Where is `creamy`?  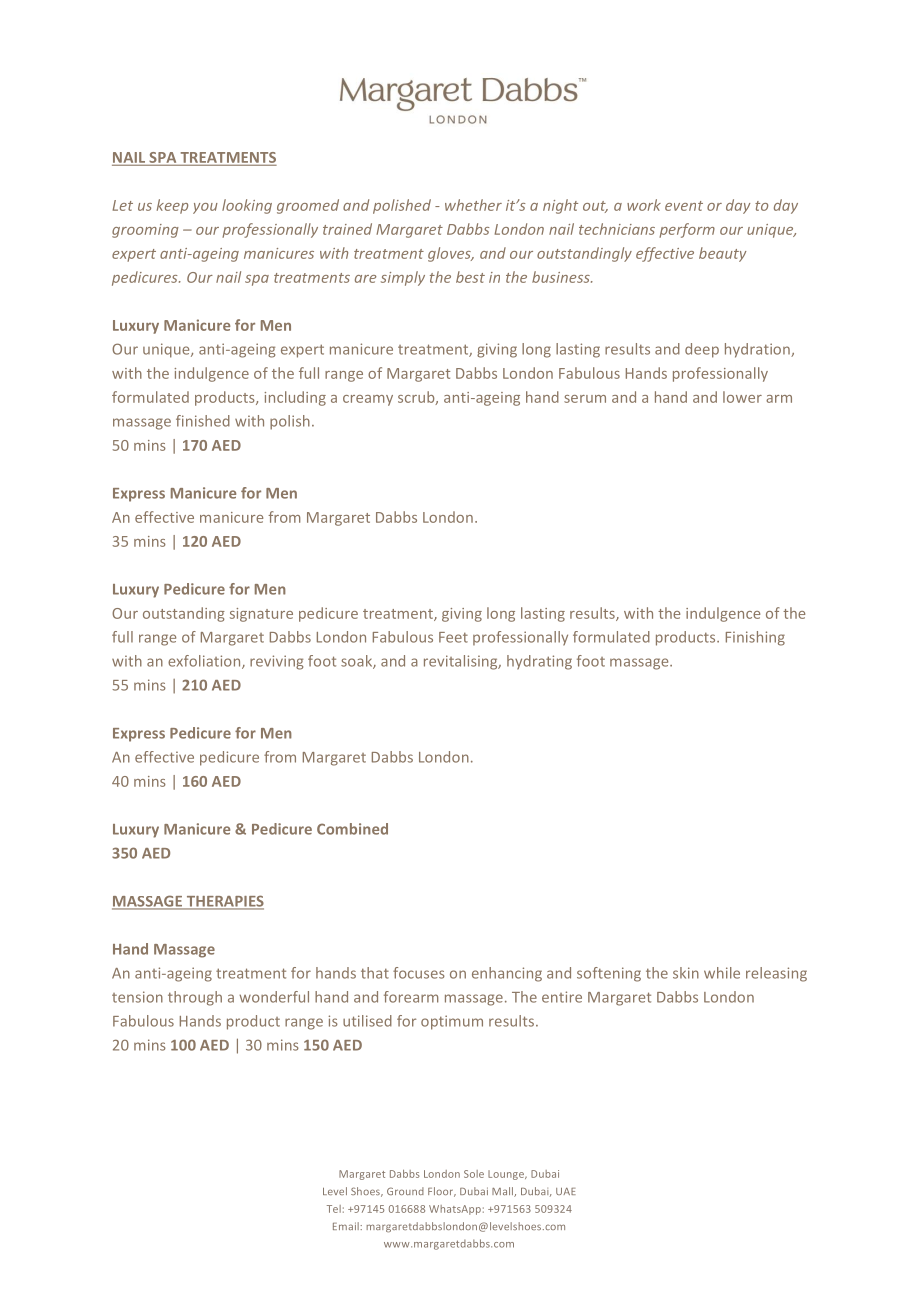 creamy is located at coordinates (368, 400).
